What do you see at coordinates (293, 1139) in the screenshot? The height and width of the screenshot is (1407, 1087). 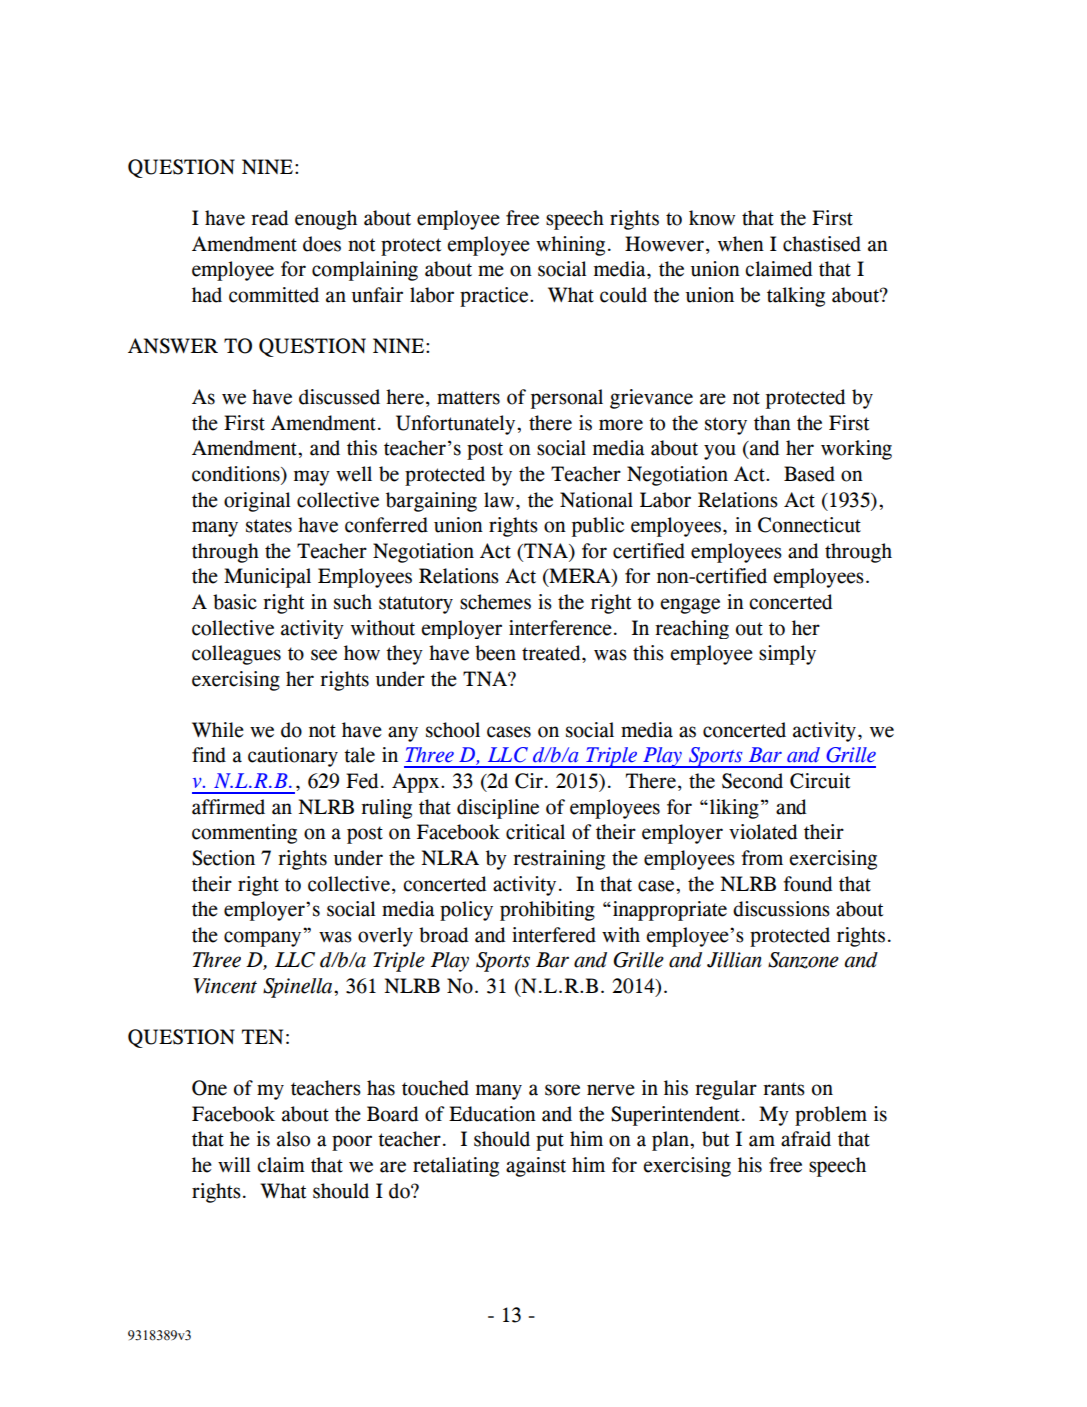 I see `also` at bounding box center [293, 1139].
